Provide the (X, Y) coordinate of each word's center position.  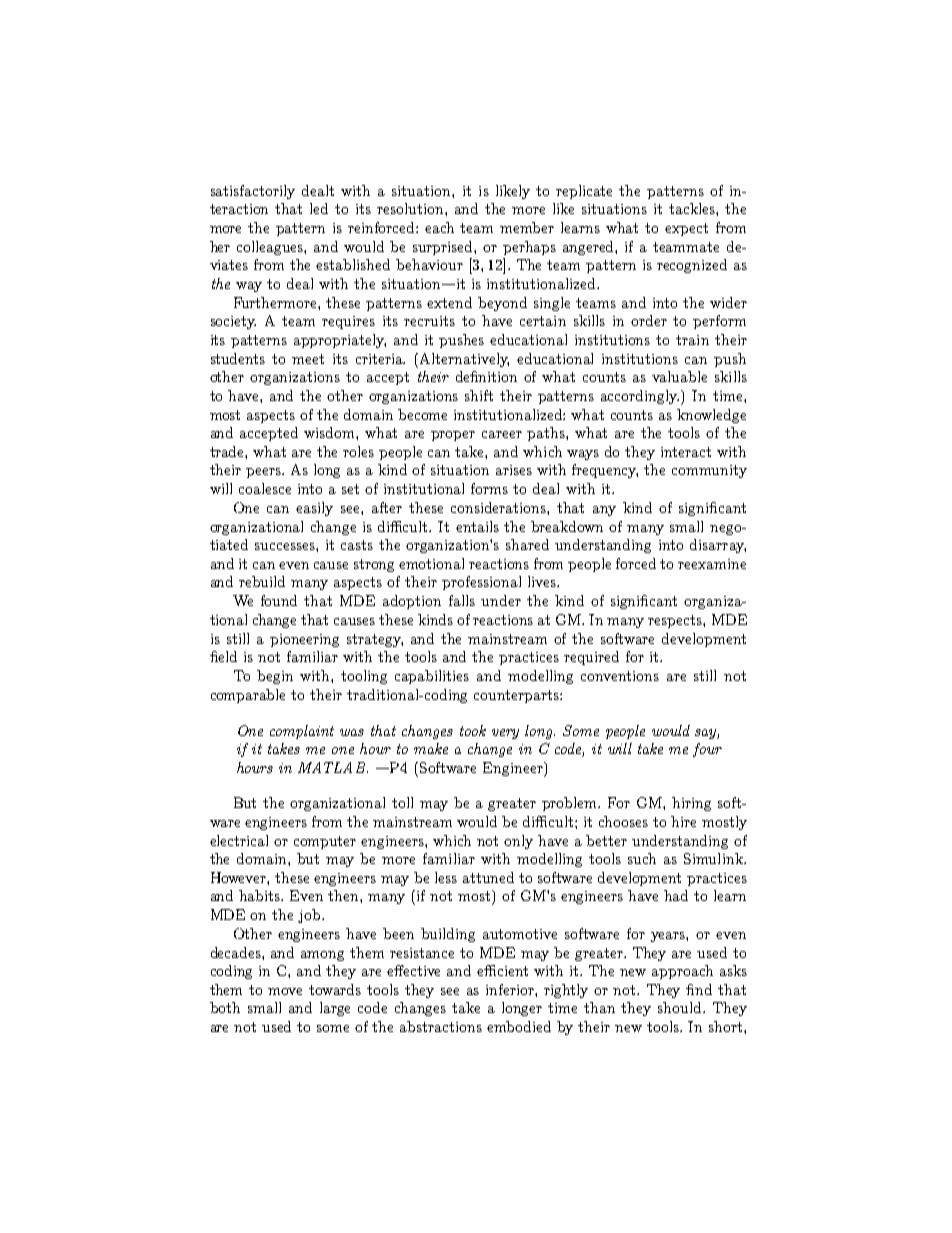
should (681, 1007)
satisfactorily (253, 192)
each (439, 227)
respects (676, 621)
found (279, 600)
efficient (502, 970)
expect (686, 229)
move (285, 991)
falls (462, 600)
